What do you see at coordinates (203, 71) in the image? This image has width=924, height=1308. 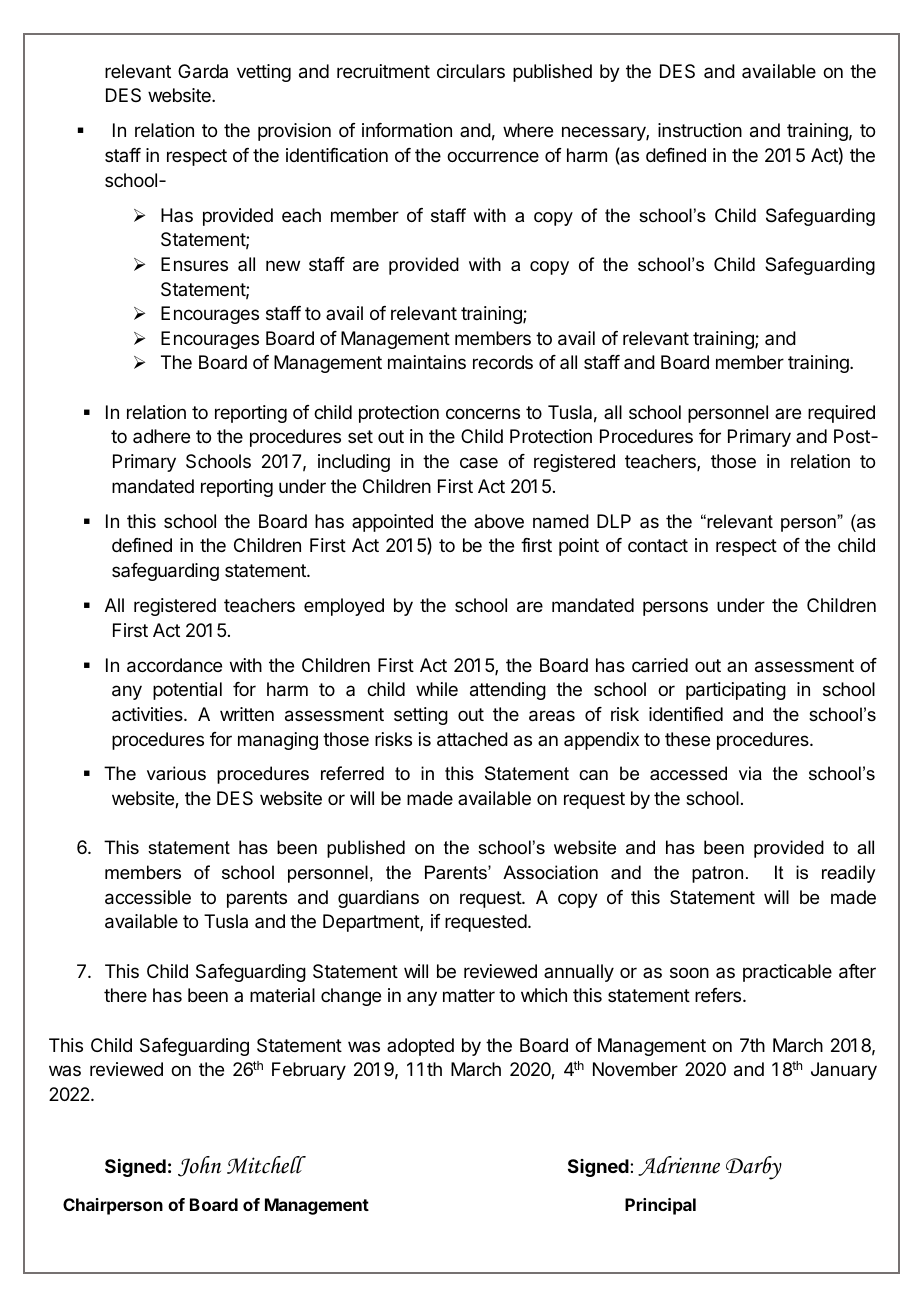 I see `Garda` at bounding box center [203, 71].
